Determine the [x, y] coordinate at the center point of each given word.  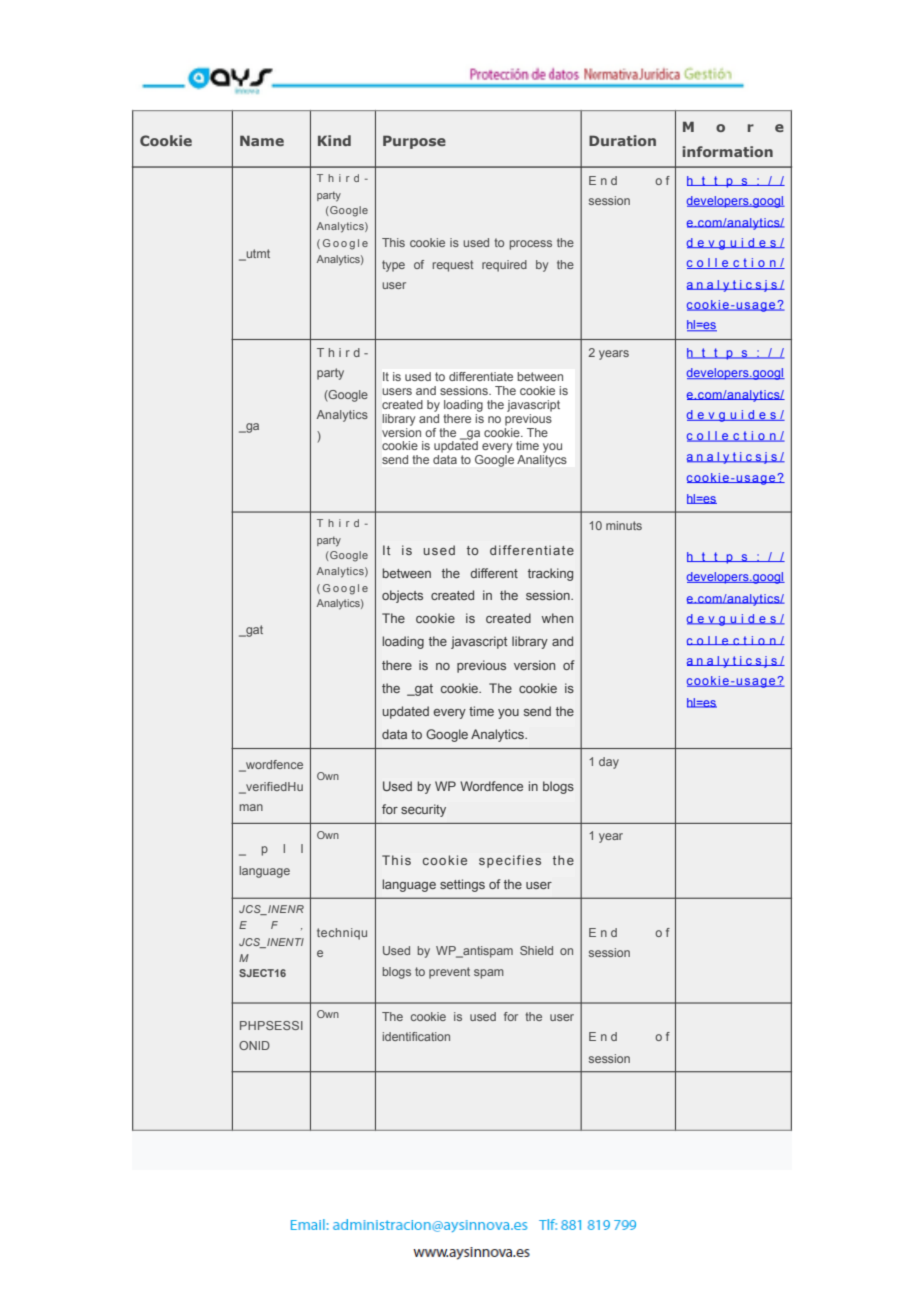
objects [402, 596]
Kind [334, 140]
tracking [550, 574]
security [423, 810]
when [557, 618]
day [609, 763]
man [251, 807]
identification [416, 1036]
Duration [622, 140]
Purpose [414, 142]
